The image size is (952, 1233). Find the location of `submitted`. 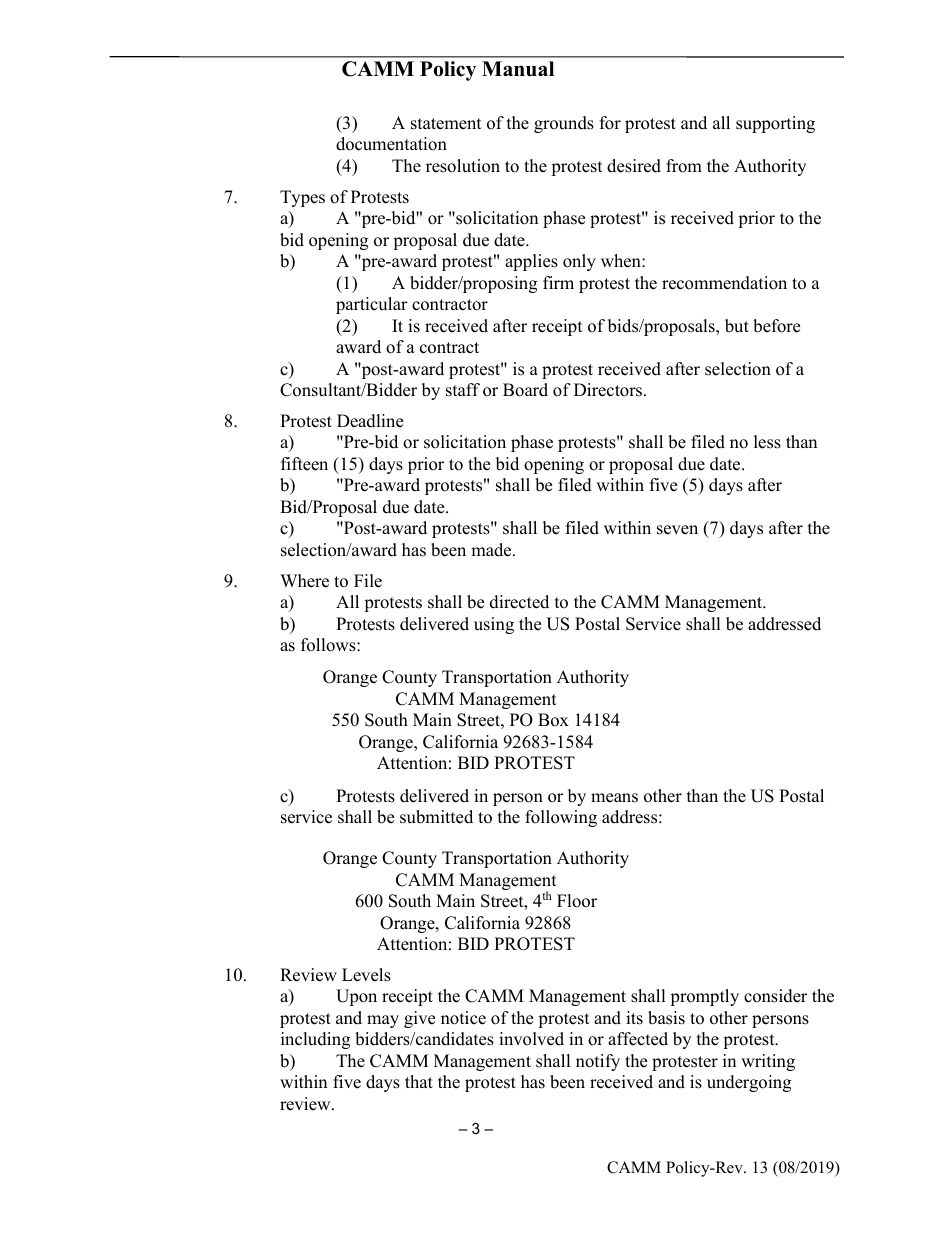

submitted is located at coordinates (436, 817).
